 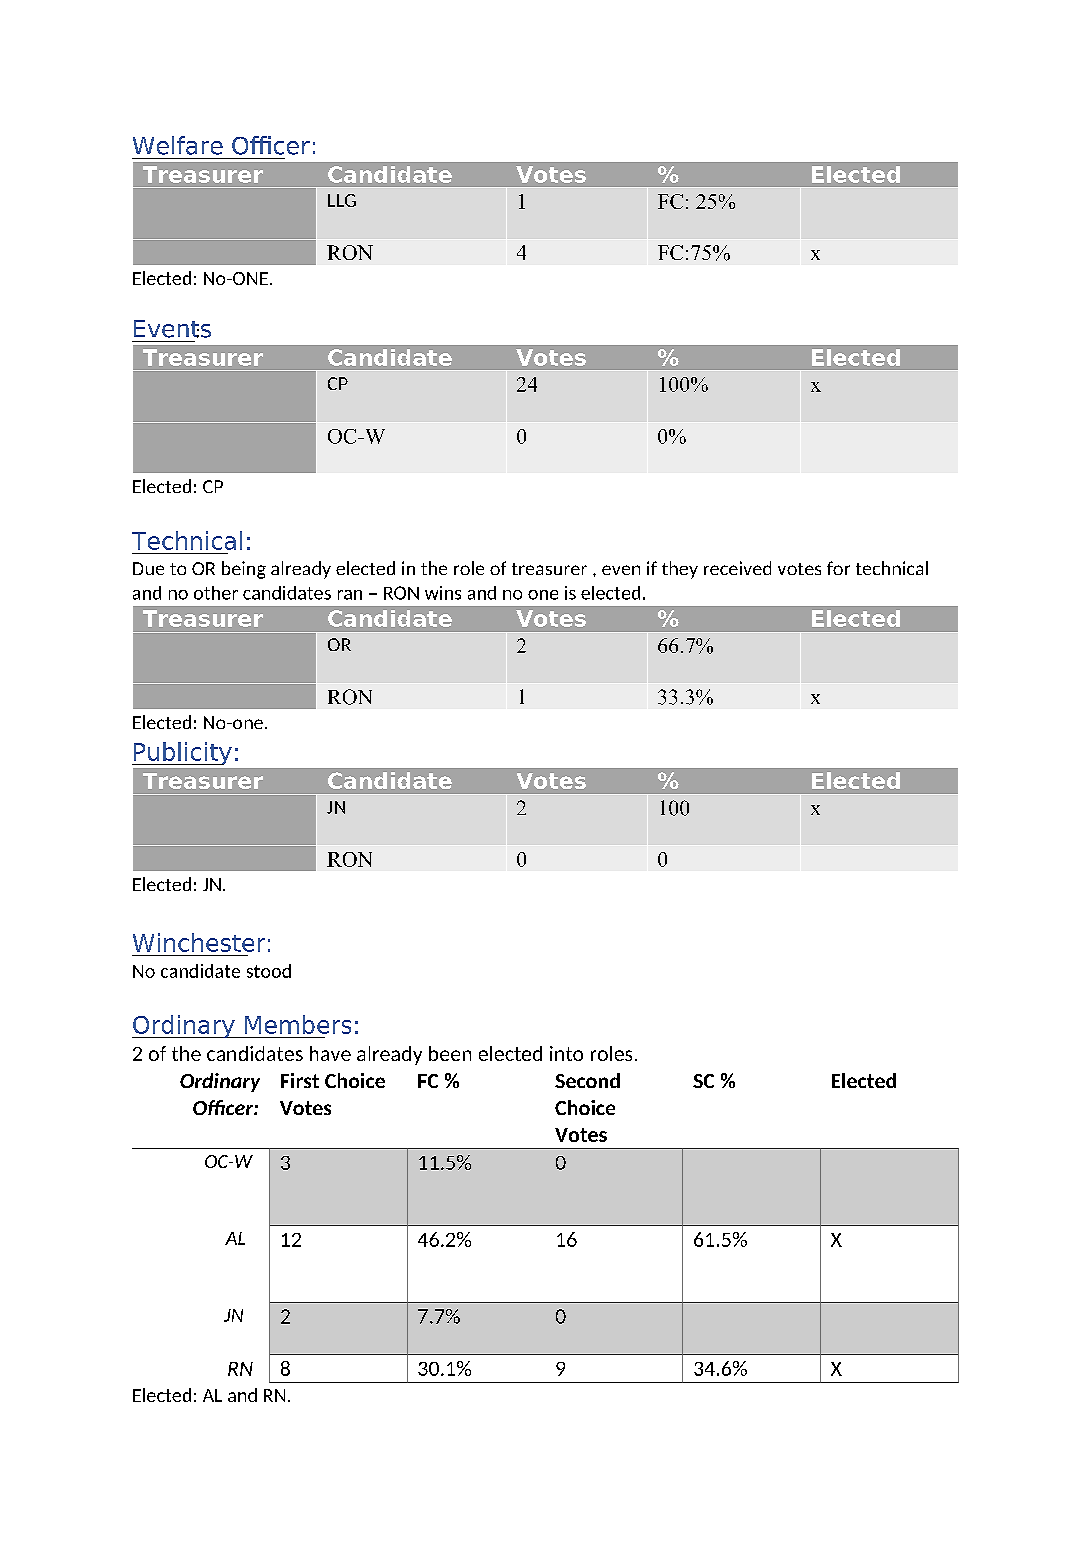 What do you see at coordinates (680, 570) in the page?
I see `they` at bounding box center [680, 570].
